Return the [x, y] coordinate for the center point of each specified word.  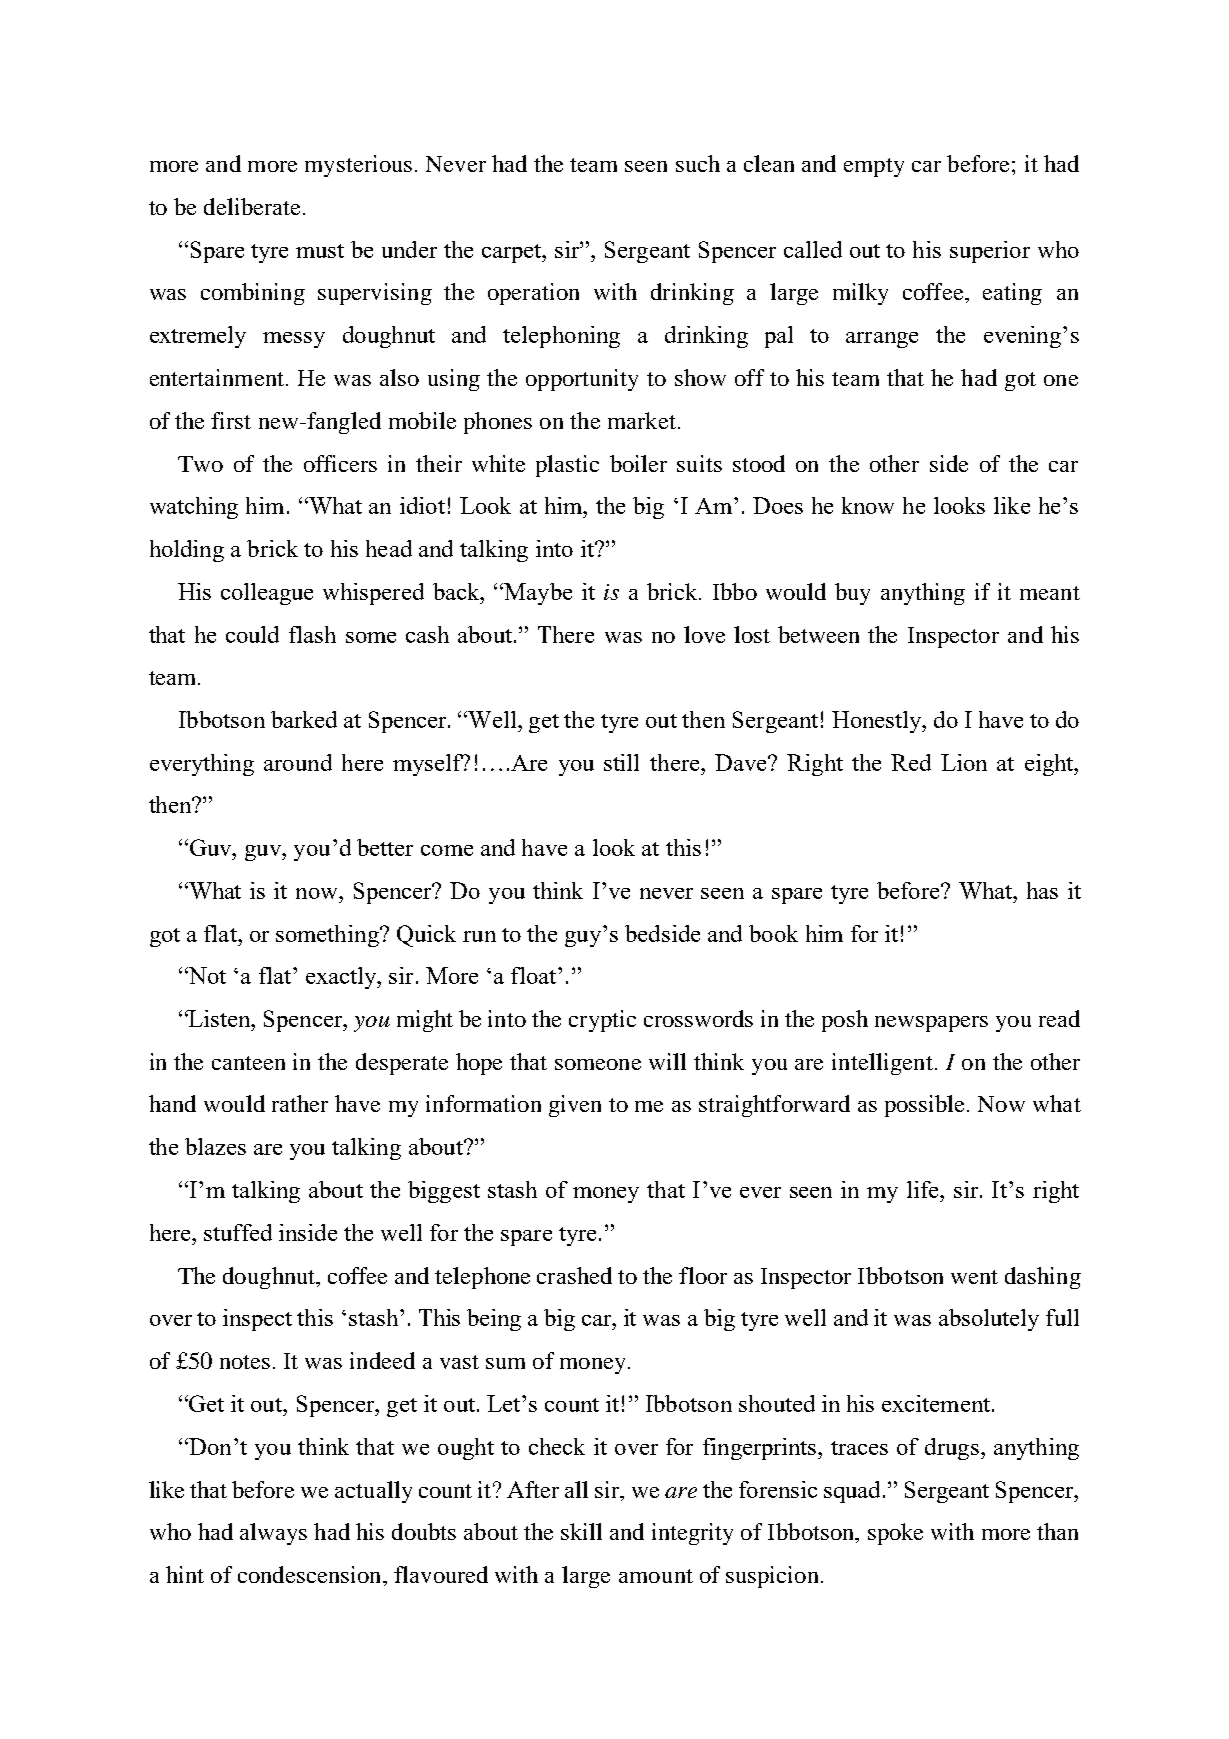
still [621, 762]
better [385, 847]
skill [581, 1531]
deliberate [252, 206]
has [1042, 890]
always [273, 1534]
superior [990, 252]
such [698, 163]
